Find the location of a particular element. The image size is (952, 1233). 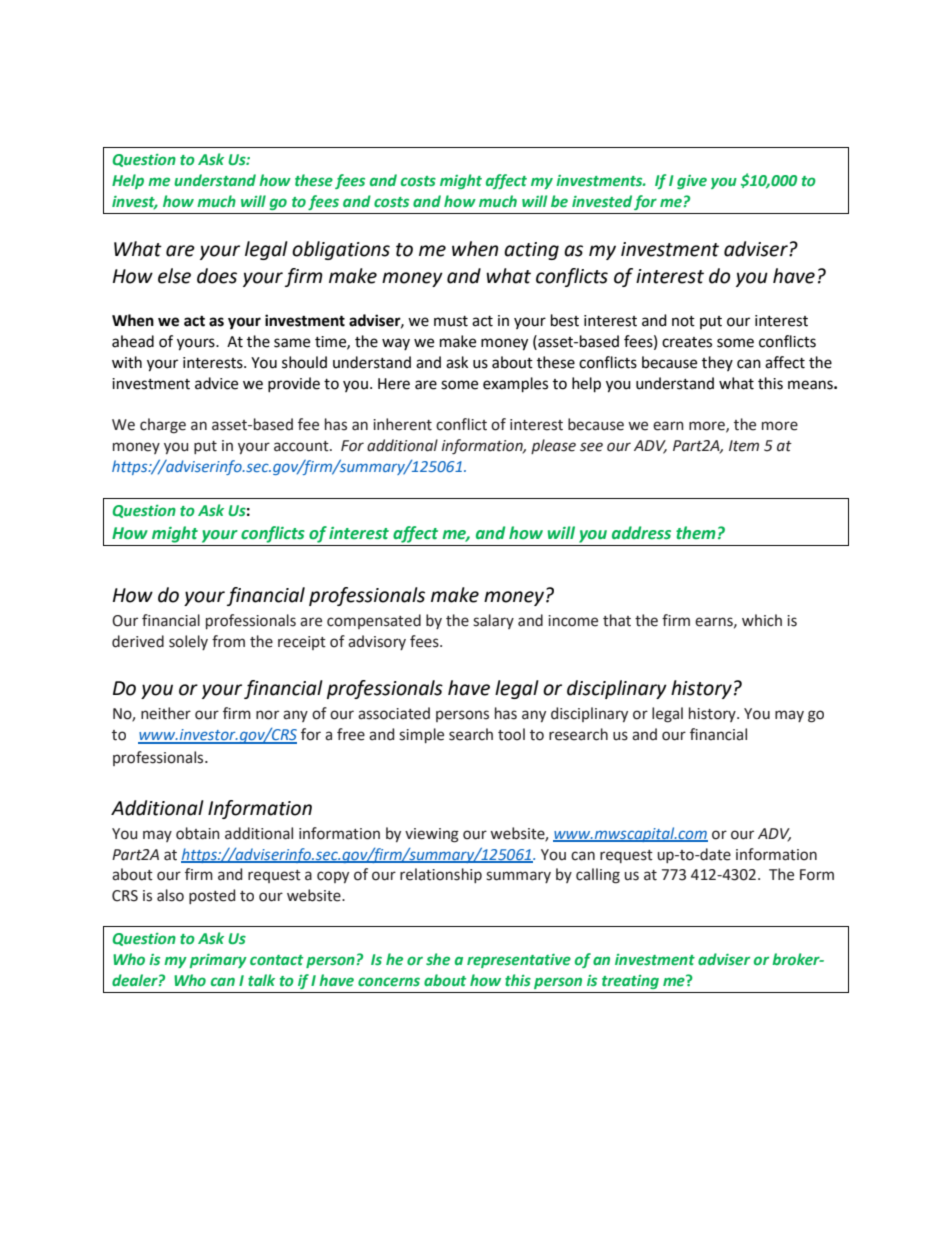

acting is located at coordinates (531, 251).
